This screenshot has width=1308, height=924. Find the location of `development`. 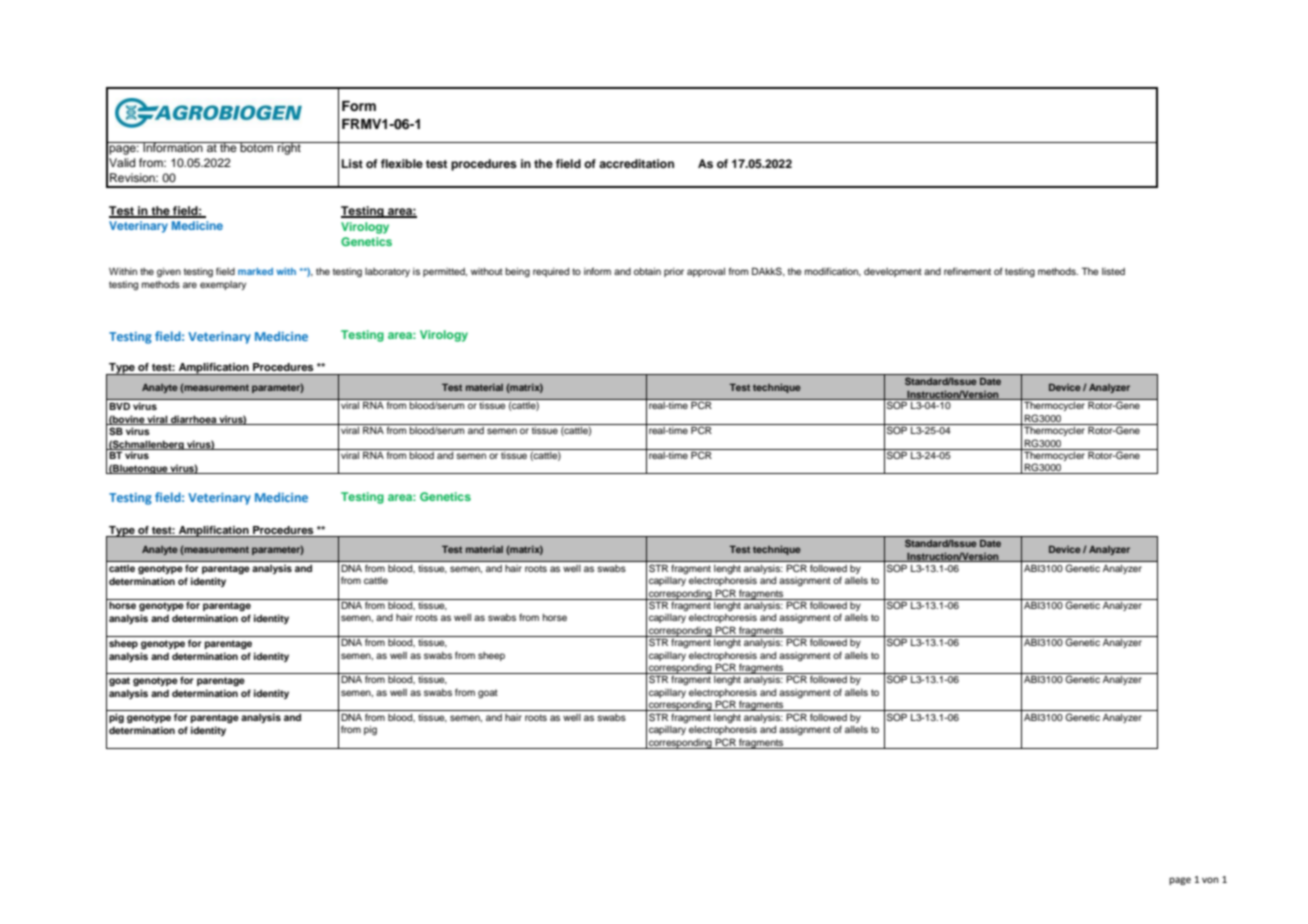

development is located at coordinates (893, 272).
